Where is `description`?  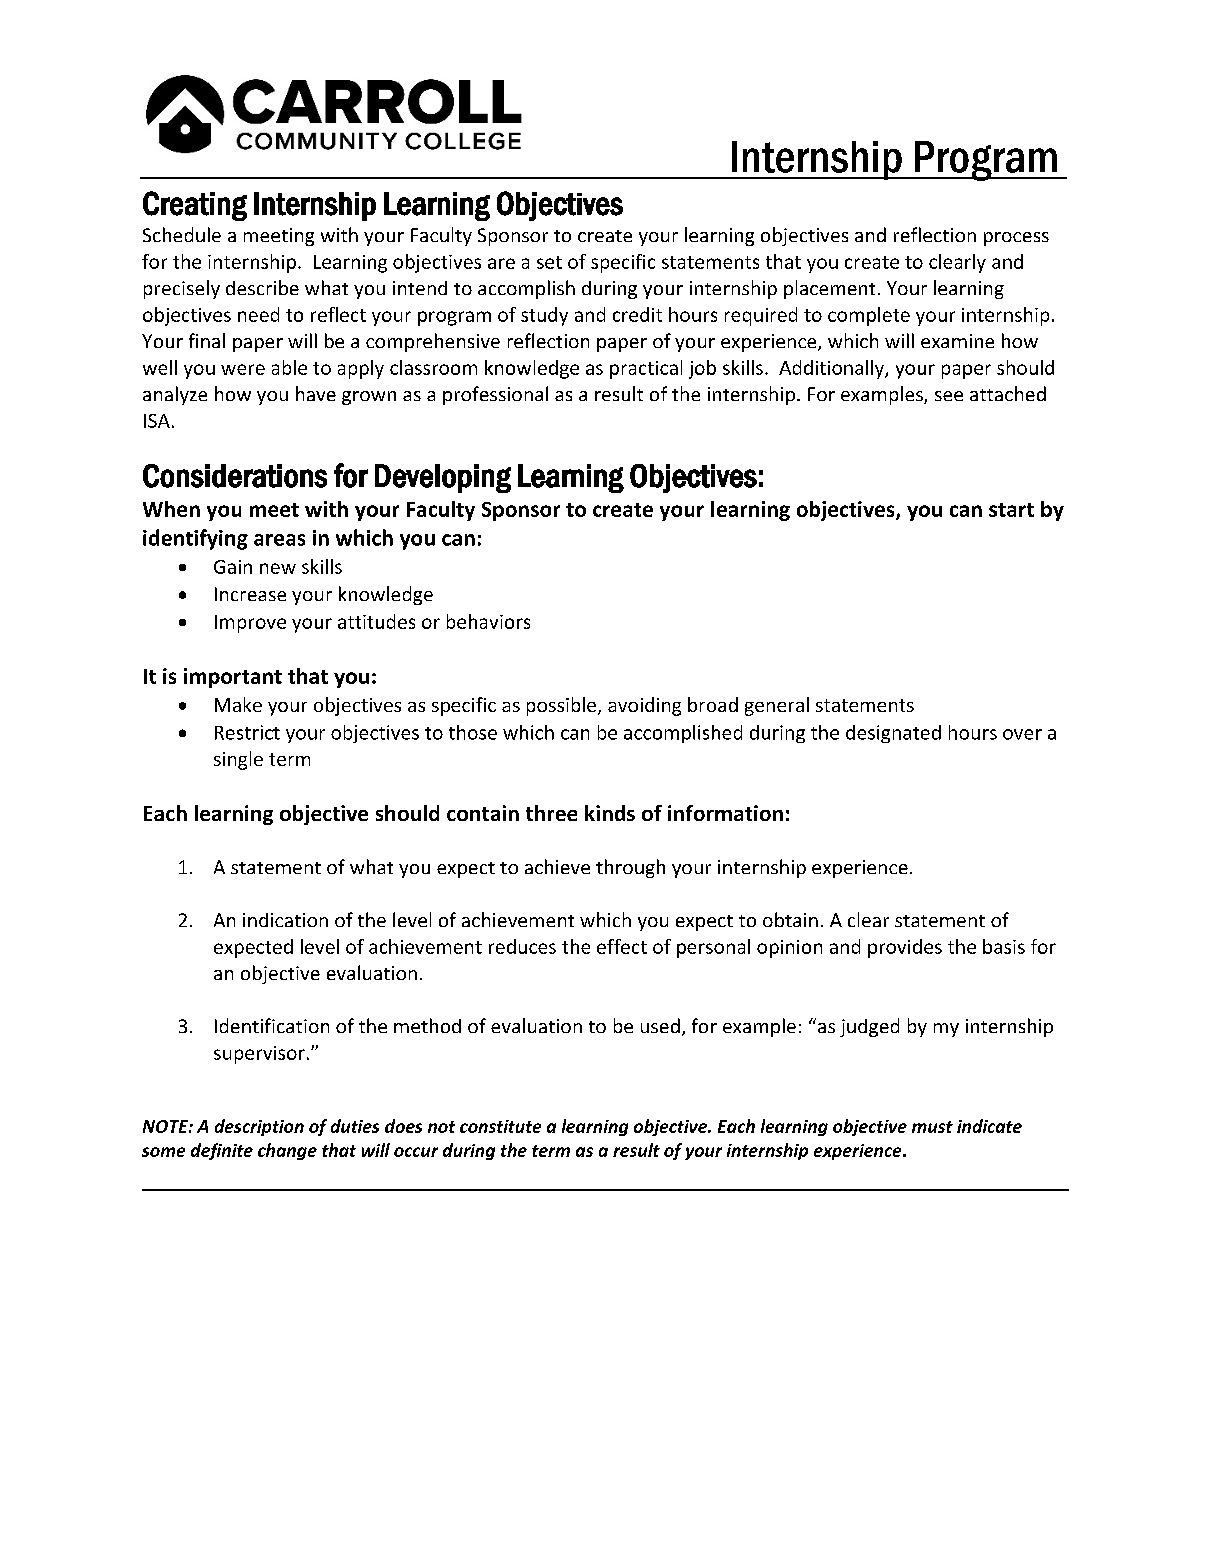 description is located at coordinates (259, 1127).
